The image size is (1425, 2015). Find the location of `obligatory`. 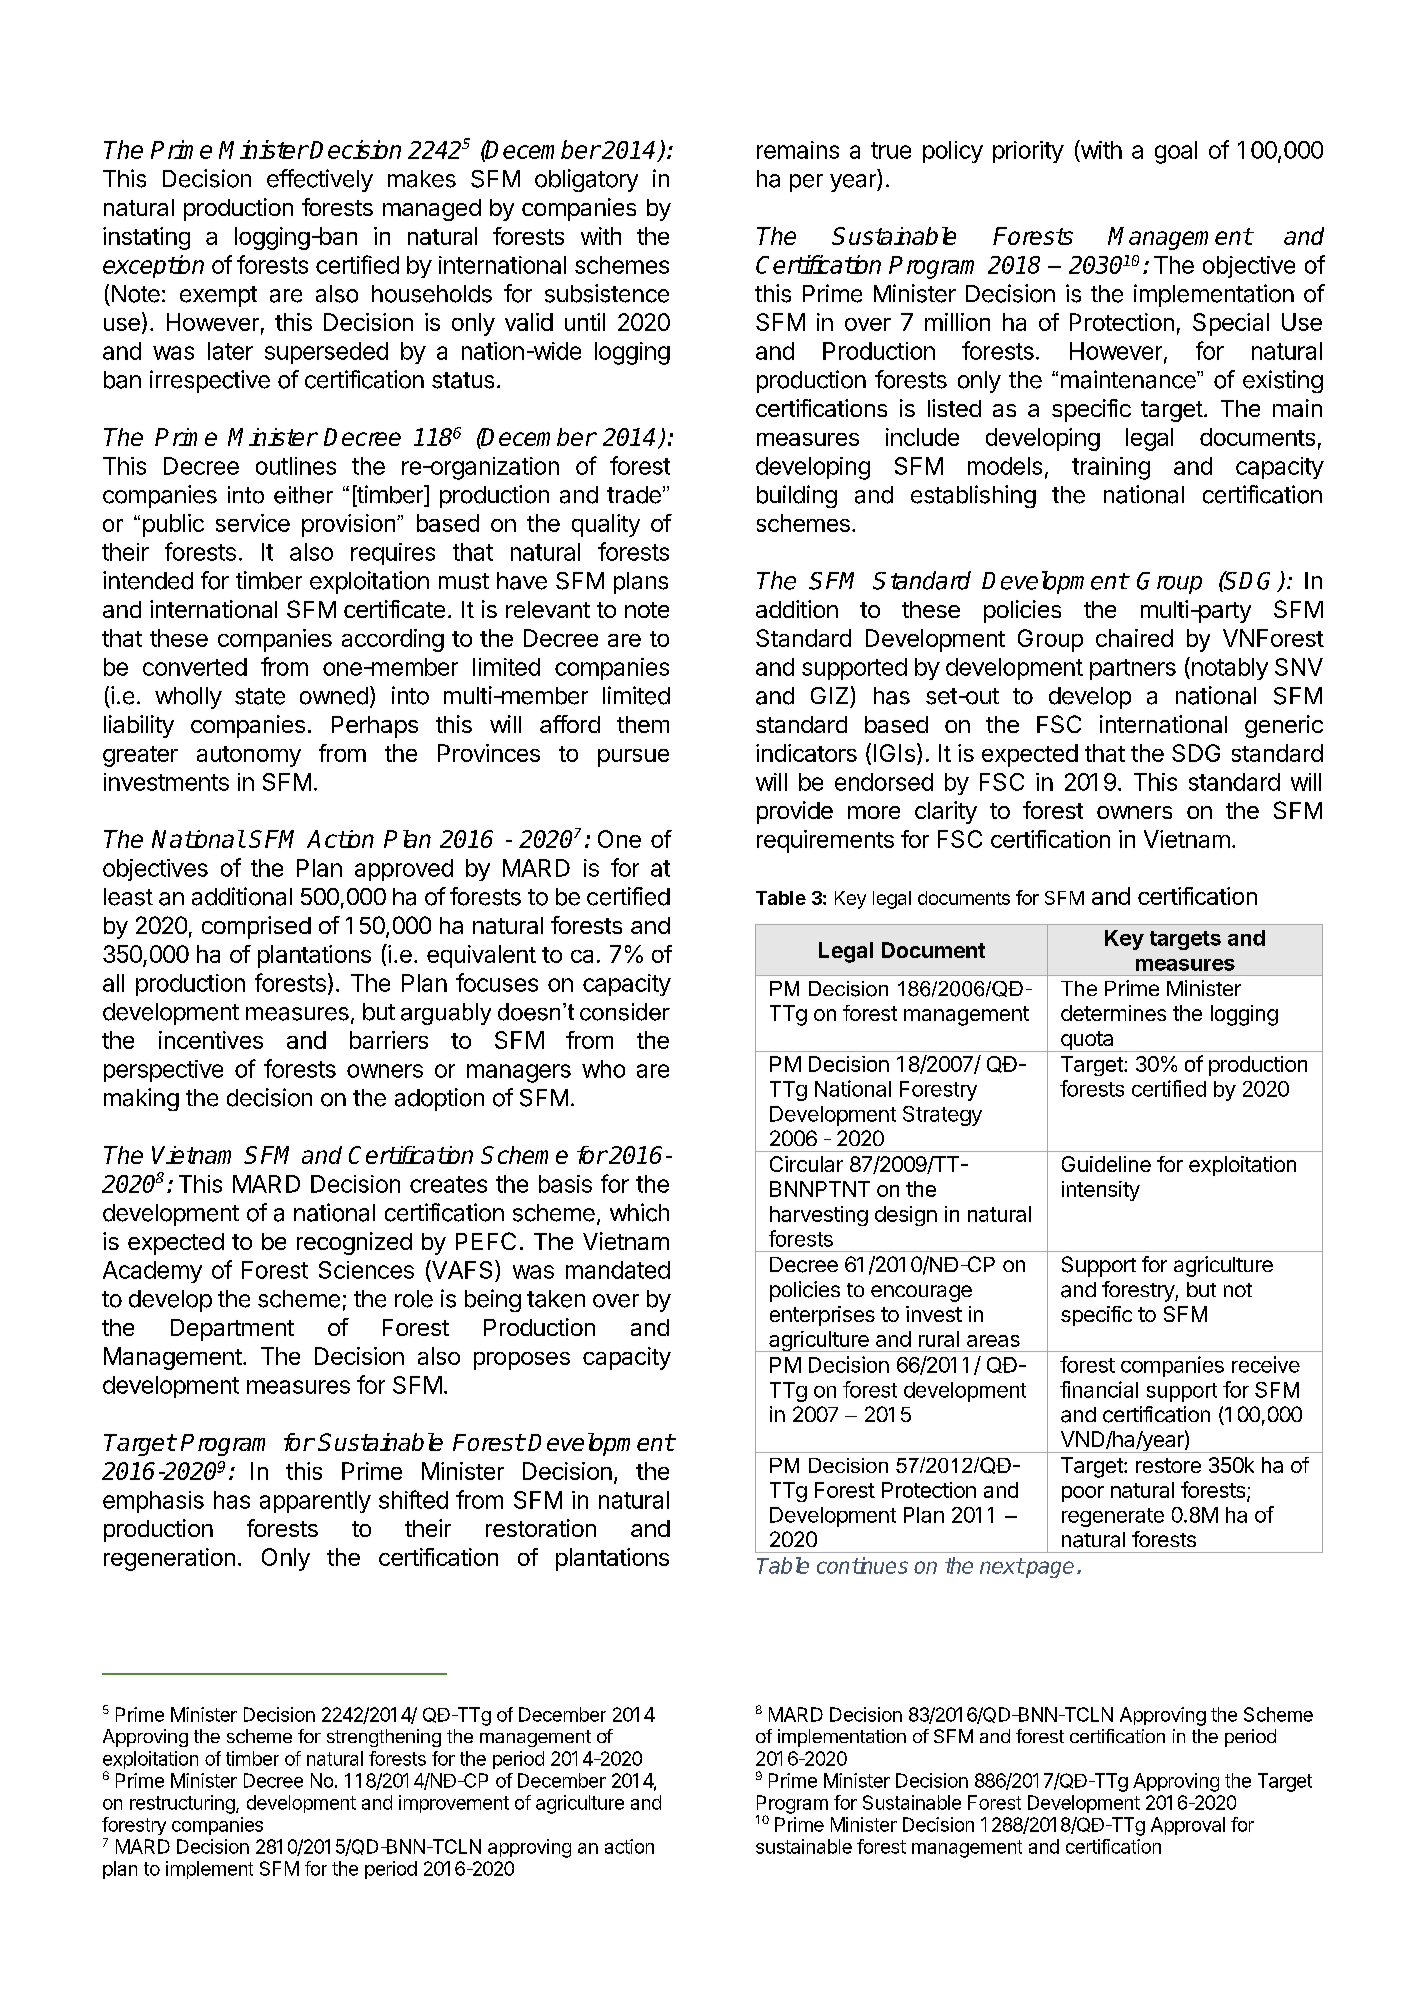

obligatory is located at coordinates (586, 180).
